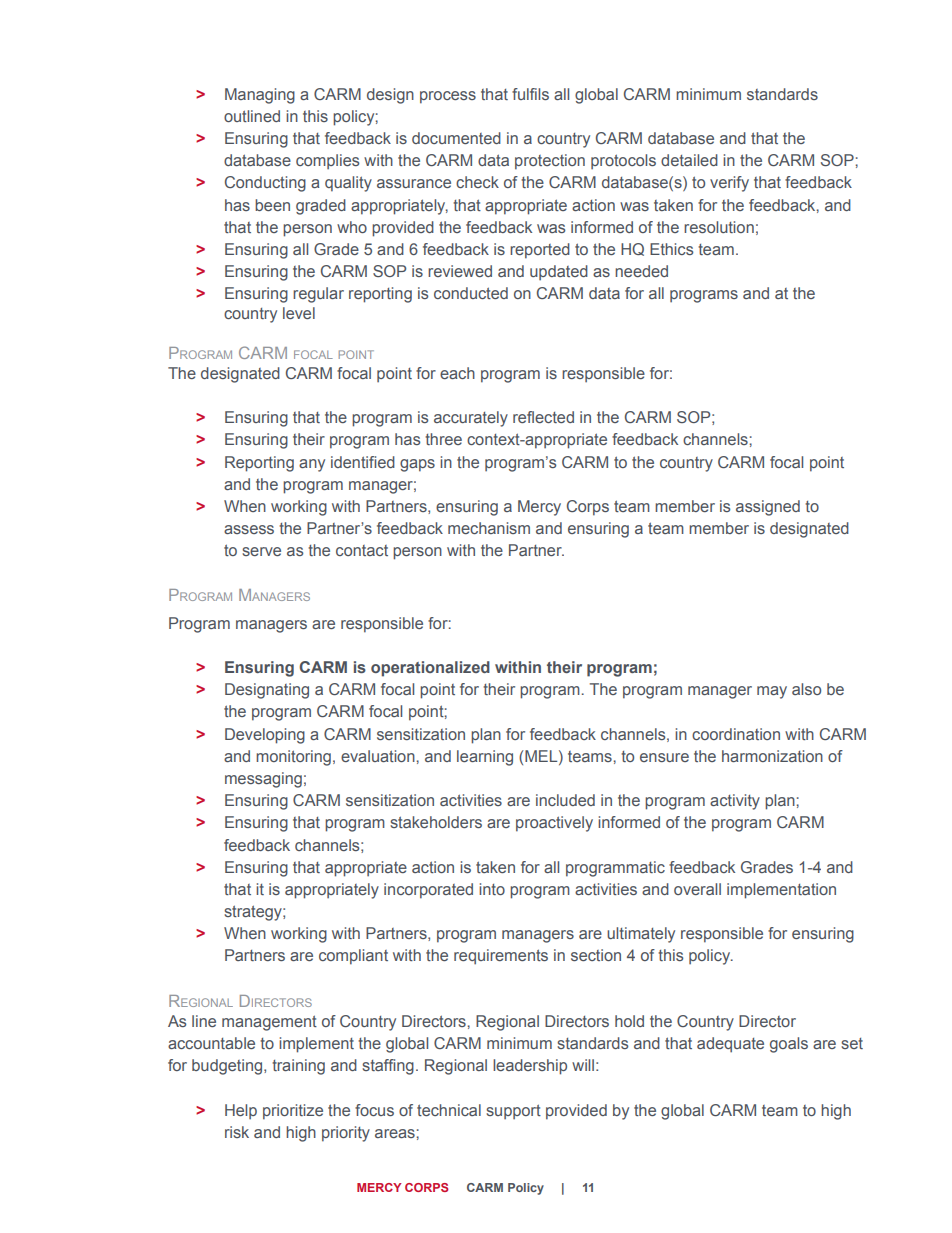 This page has width=952, height=1233. Describe the element at coordinates (293, 758) in the page. I see `monitoring` at that location.
